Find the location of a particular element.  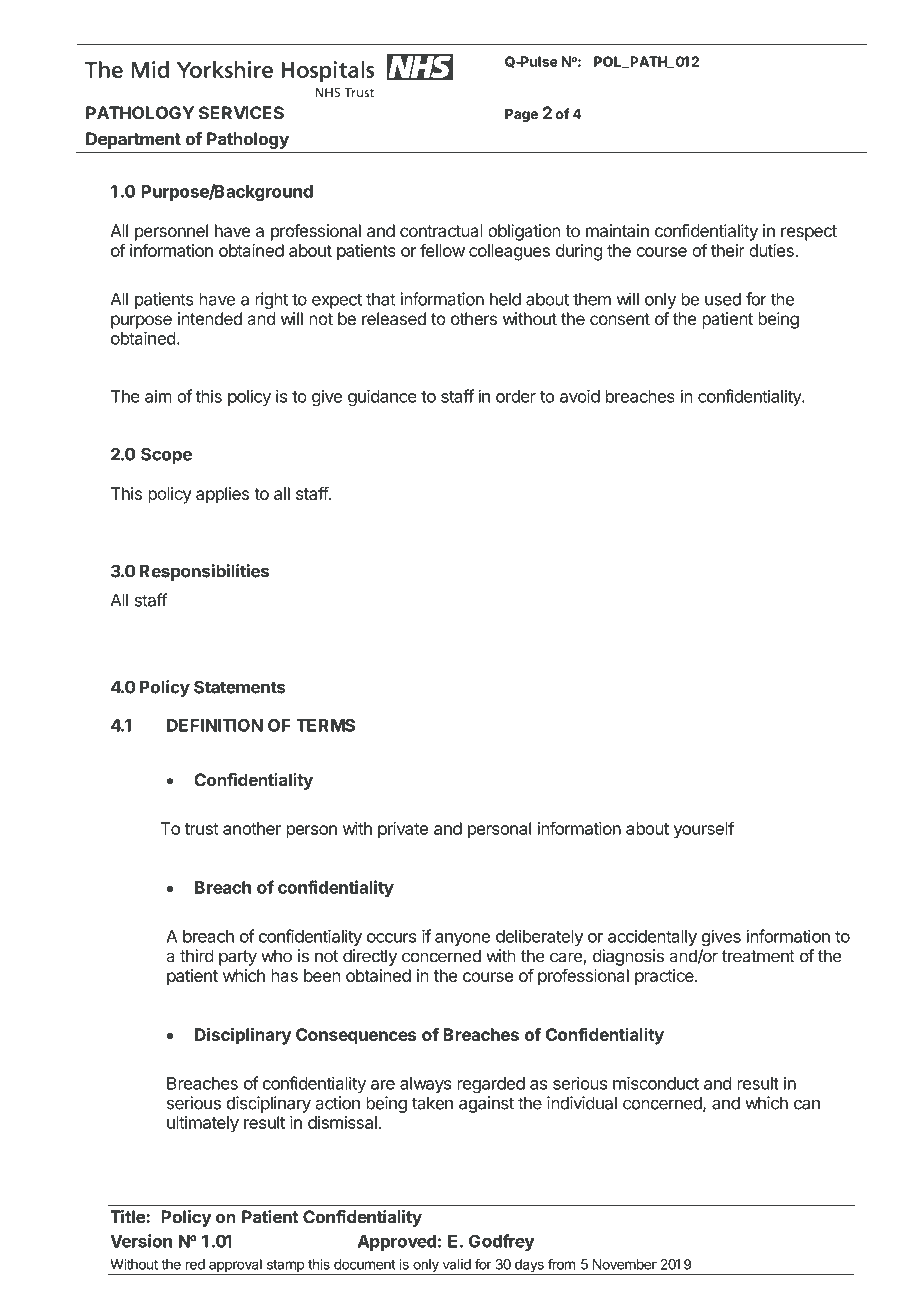

red is located at coordinates (195, 1264).
